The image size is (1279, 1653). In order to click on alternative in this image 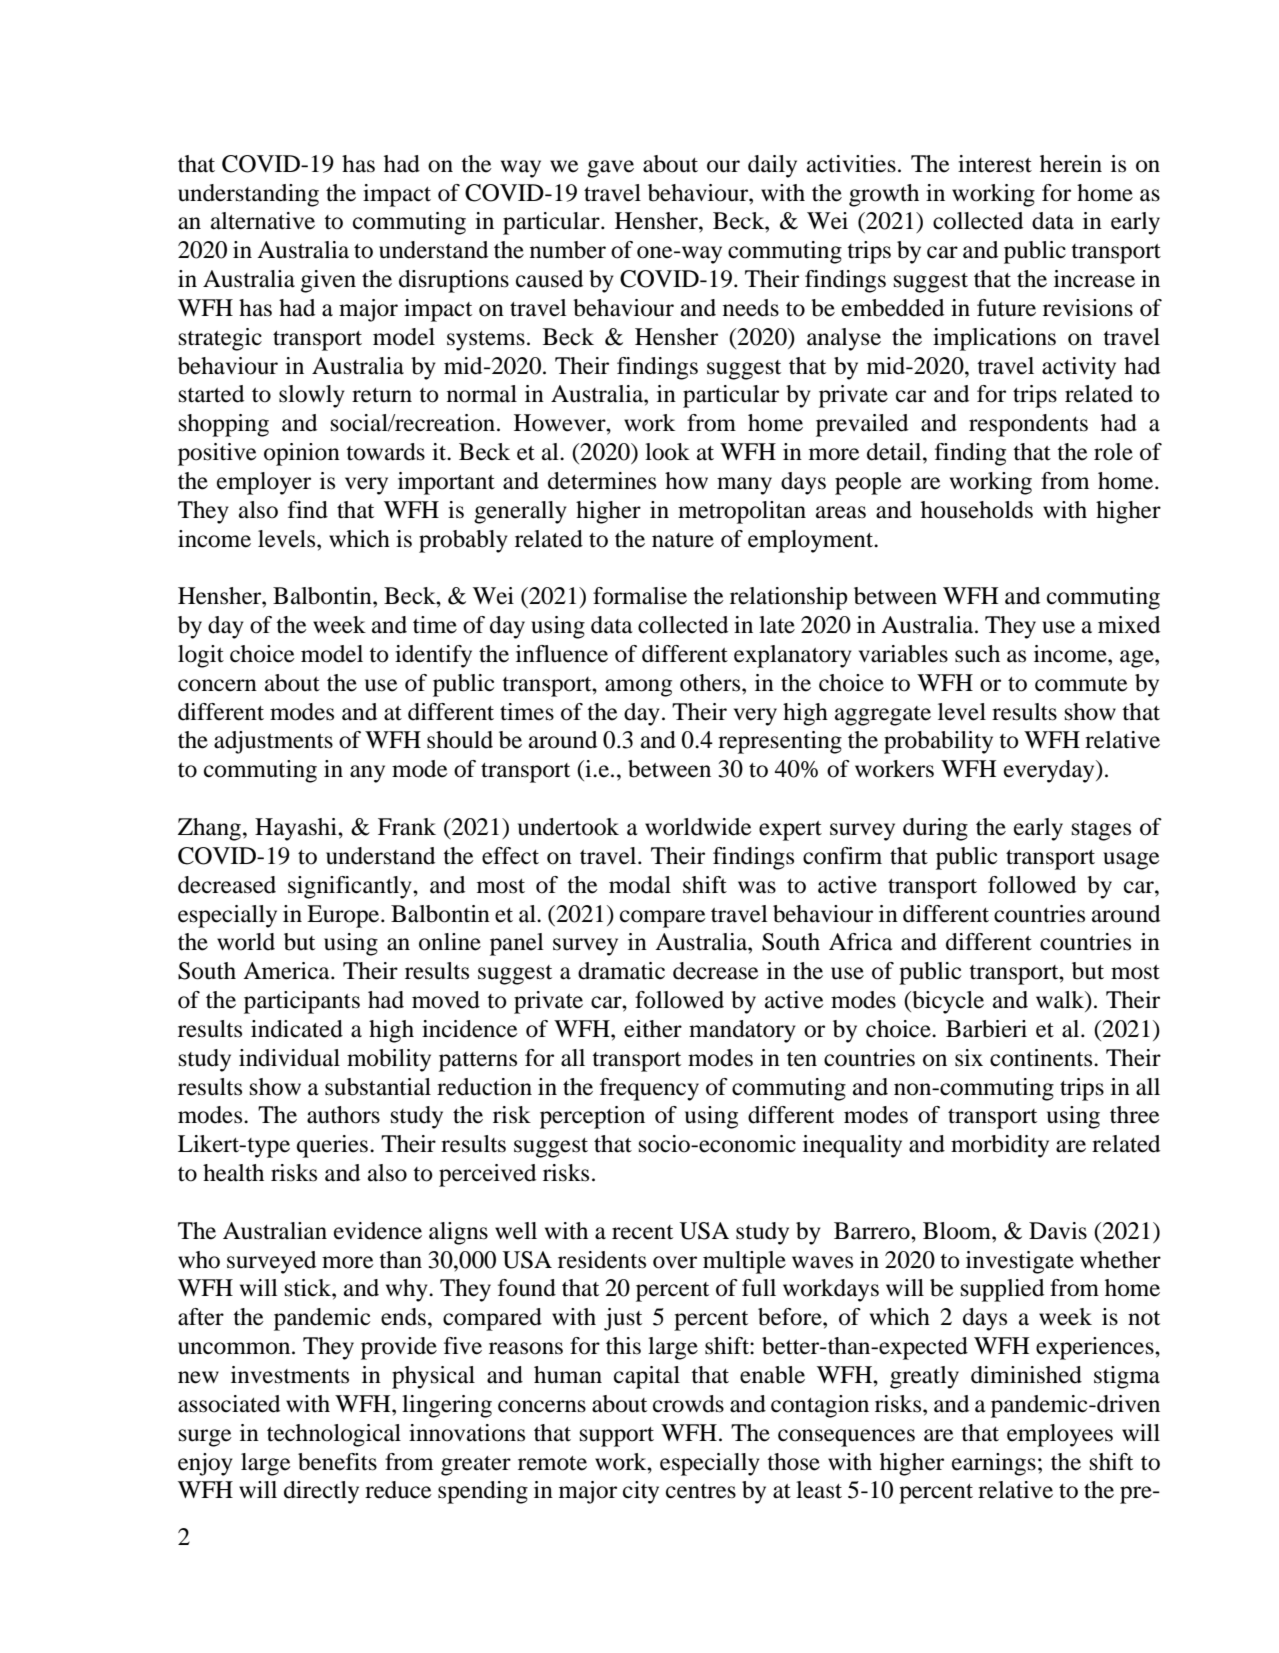, I will do `click(263, 221)`.
